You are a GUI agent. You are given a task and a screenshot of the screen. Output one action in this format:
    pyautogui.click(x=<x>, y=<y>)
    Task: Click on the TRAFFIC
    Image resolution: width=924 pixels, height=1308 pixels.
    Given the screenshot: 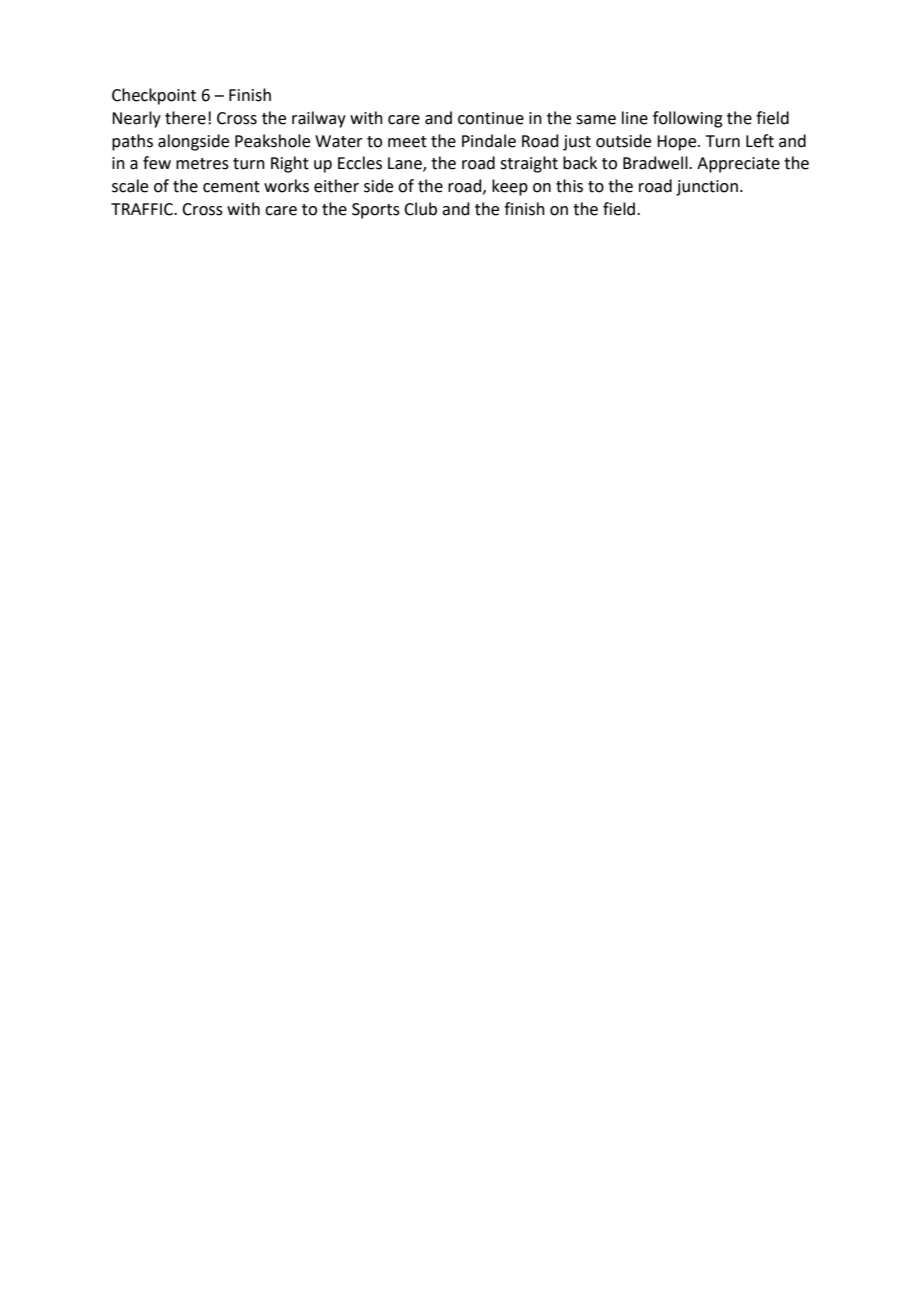 What is the action you would take?
    pyautogui.click(x=143, y=209)
